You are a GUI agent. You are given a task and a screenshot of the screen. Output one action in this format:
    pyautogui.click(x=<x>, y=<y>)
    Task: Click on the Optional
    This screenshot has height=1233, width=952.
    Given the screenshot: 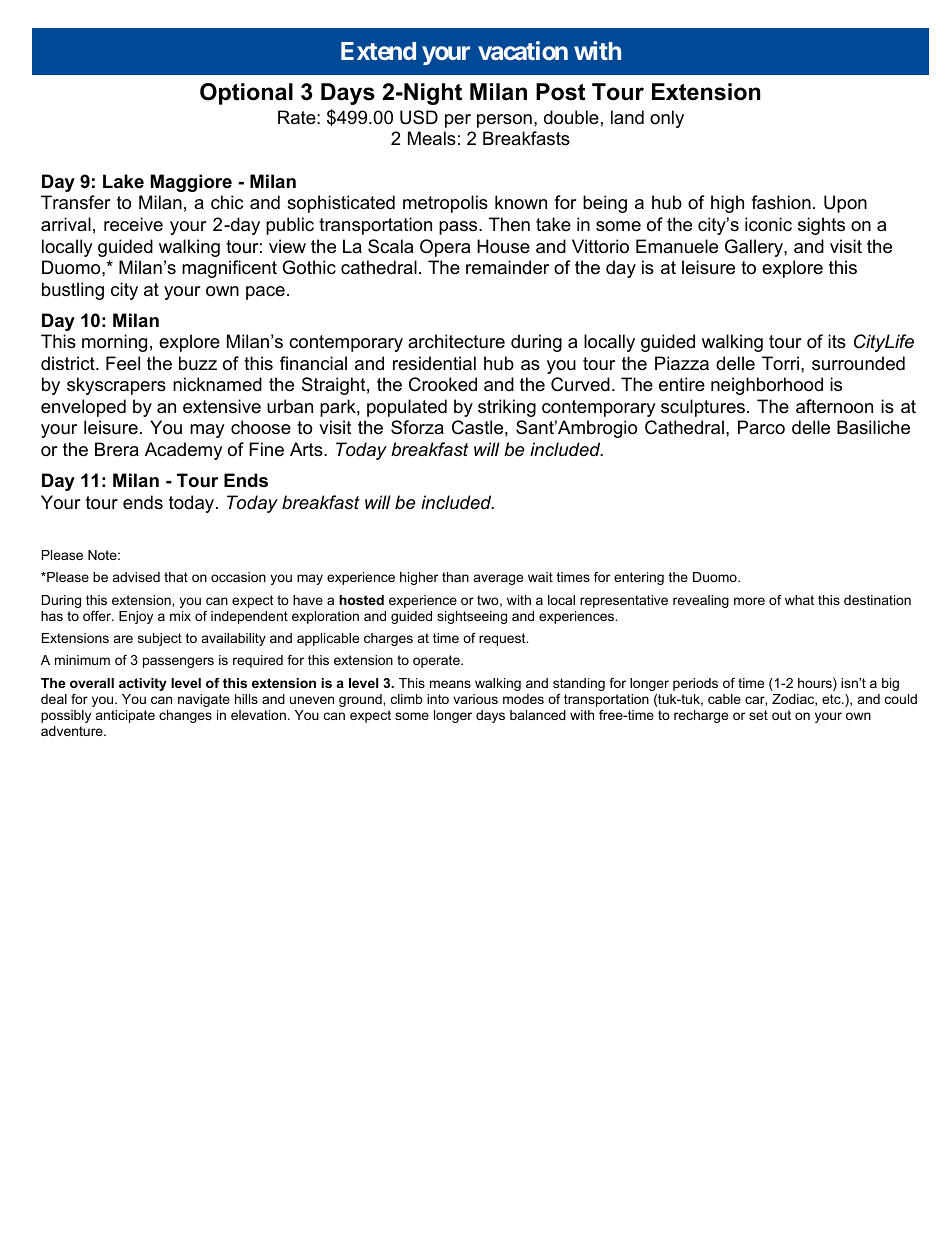 What is the action you would take?
    pyautogui.click(x=246, y=94)
